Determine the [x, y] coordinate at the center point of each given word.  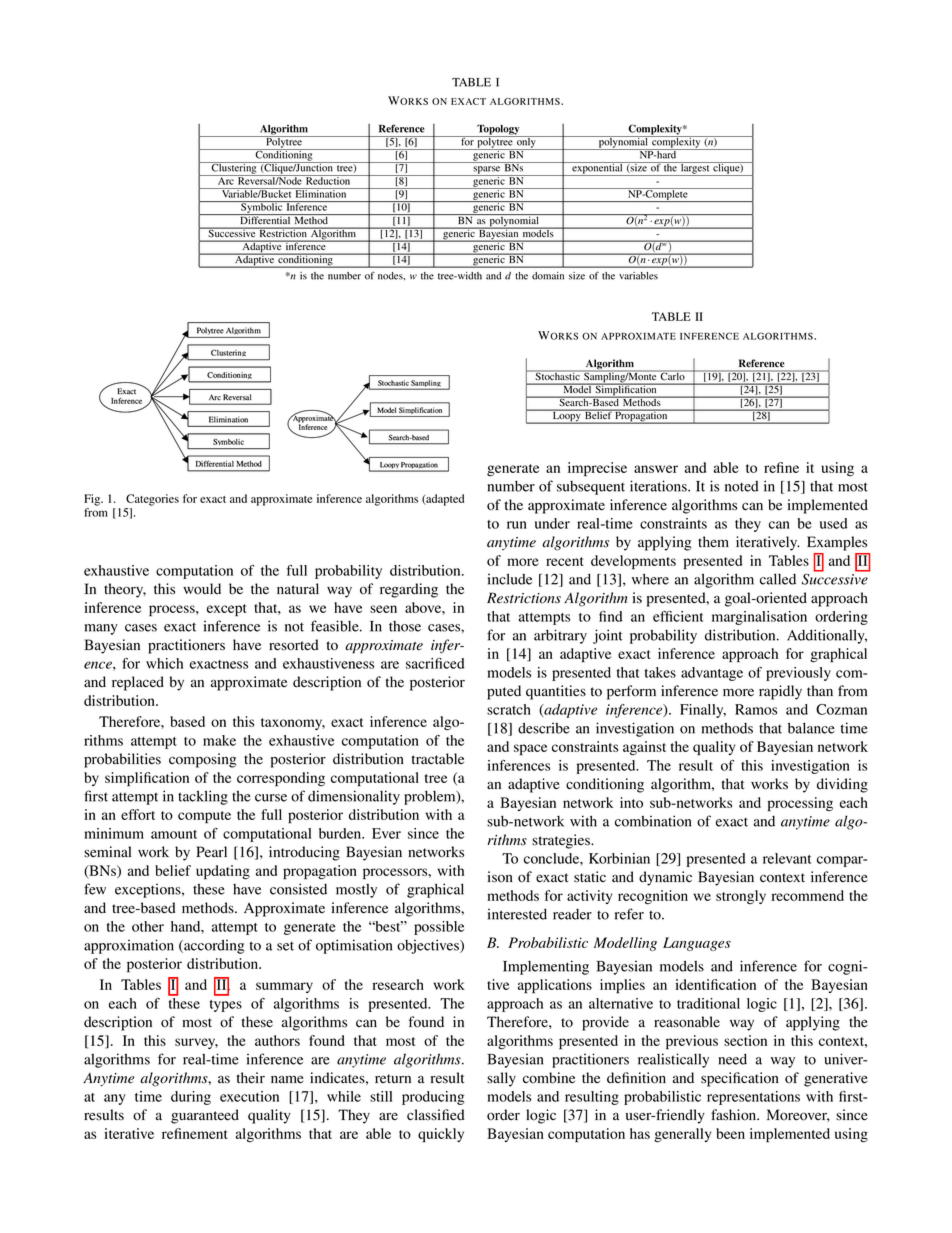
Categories [152, 500]
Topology [498, 131]
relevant [787, 858]
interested [517, 914]
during [191, 1098]
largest [695, 169]
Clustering [234, 169]
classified [435, 1115]
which [164, 663]
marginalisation [759, 618]
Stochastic [557, 376]
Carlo [673, 376]
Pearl [211, 851]
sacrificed [435, 663]
